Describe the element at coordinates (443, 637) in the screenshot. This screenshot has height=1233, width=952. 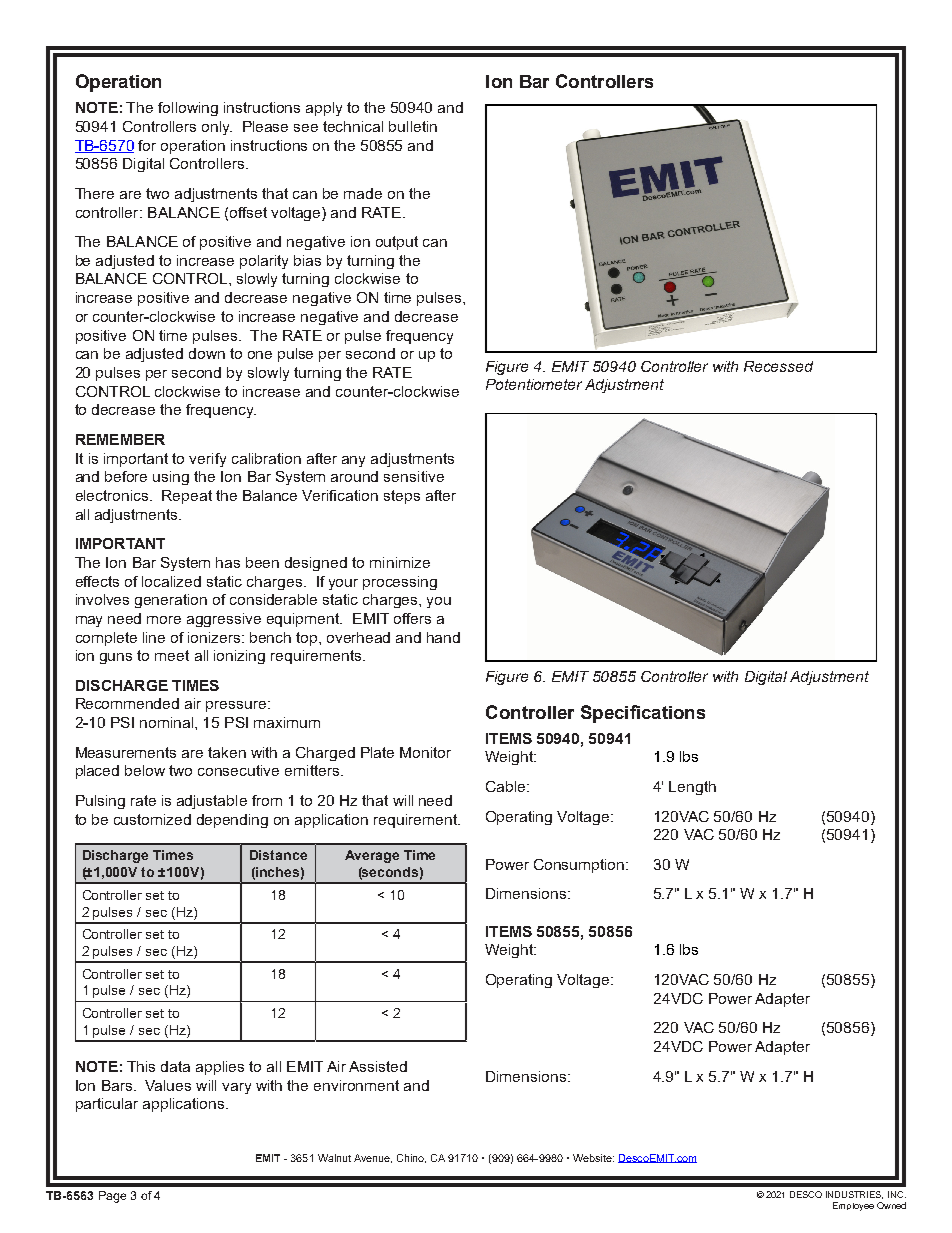
I see `hand` at that location.
